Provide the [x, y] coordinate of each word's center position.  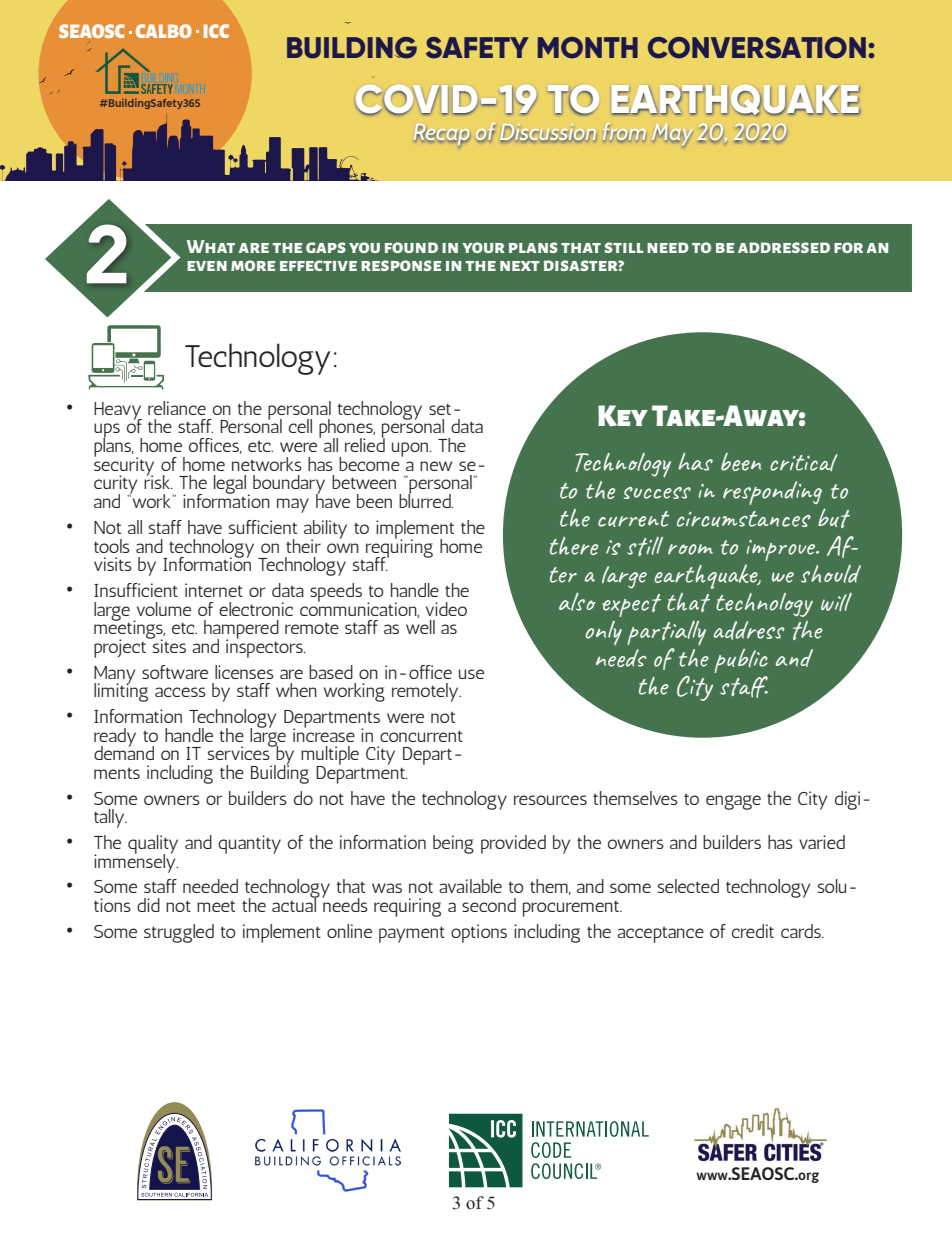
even [207, 266]
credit [753, 931]
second [489, 905]
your [483, 247]
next [520, 266]
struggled [179, 933]
